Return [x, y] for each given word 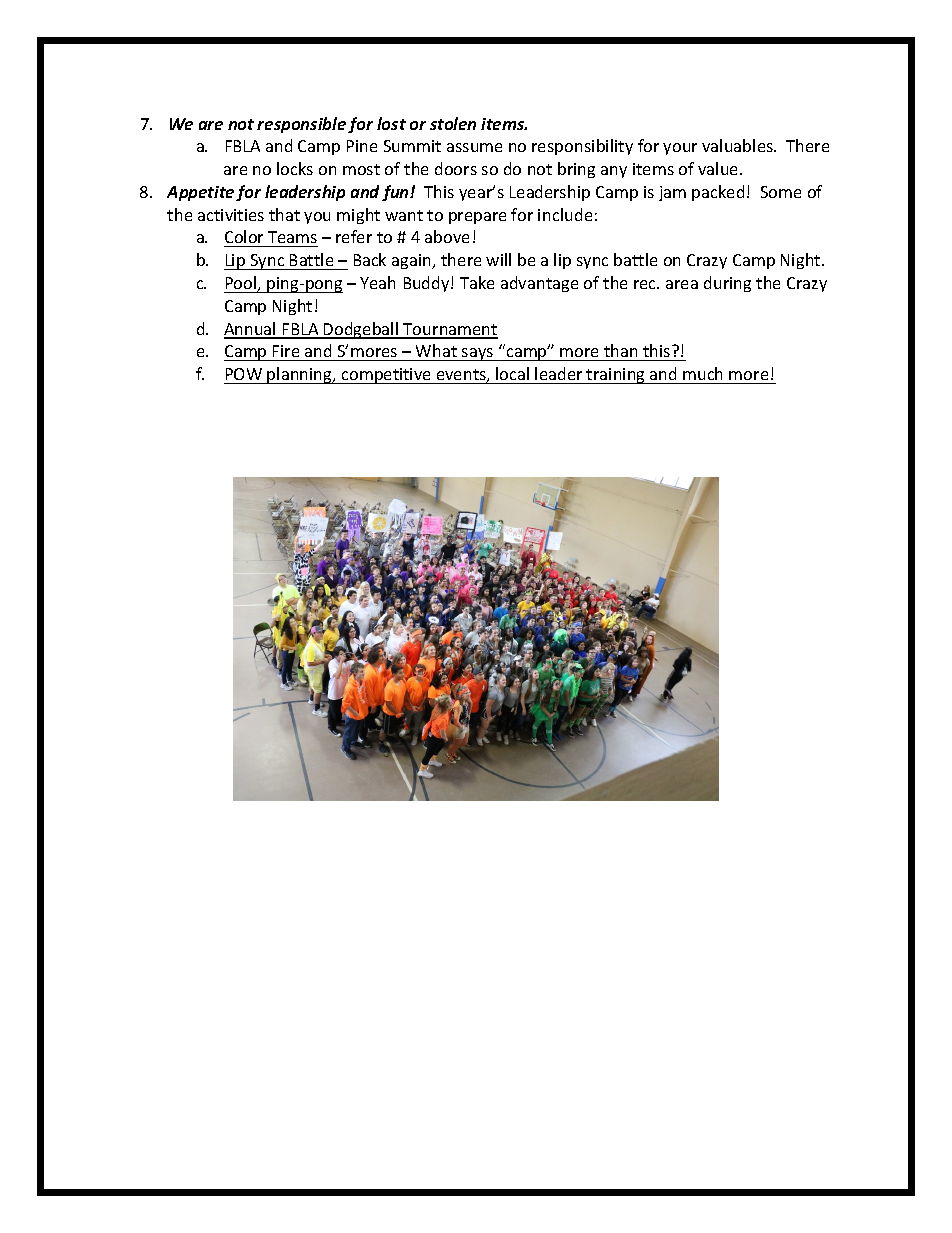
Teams [292, 239]
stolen [453, 123]
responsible [301, 125]
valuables [738, 145]
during [727, 284]
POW [244, 374]
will [498, 259]
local [512, 373]
